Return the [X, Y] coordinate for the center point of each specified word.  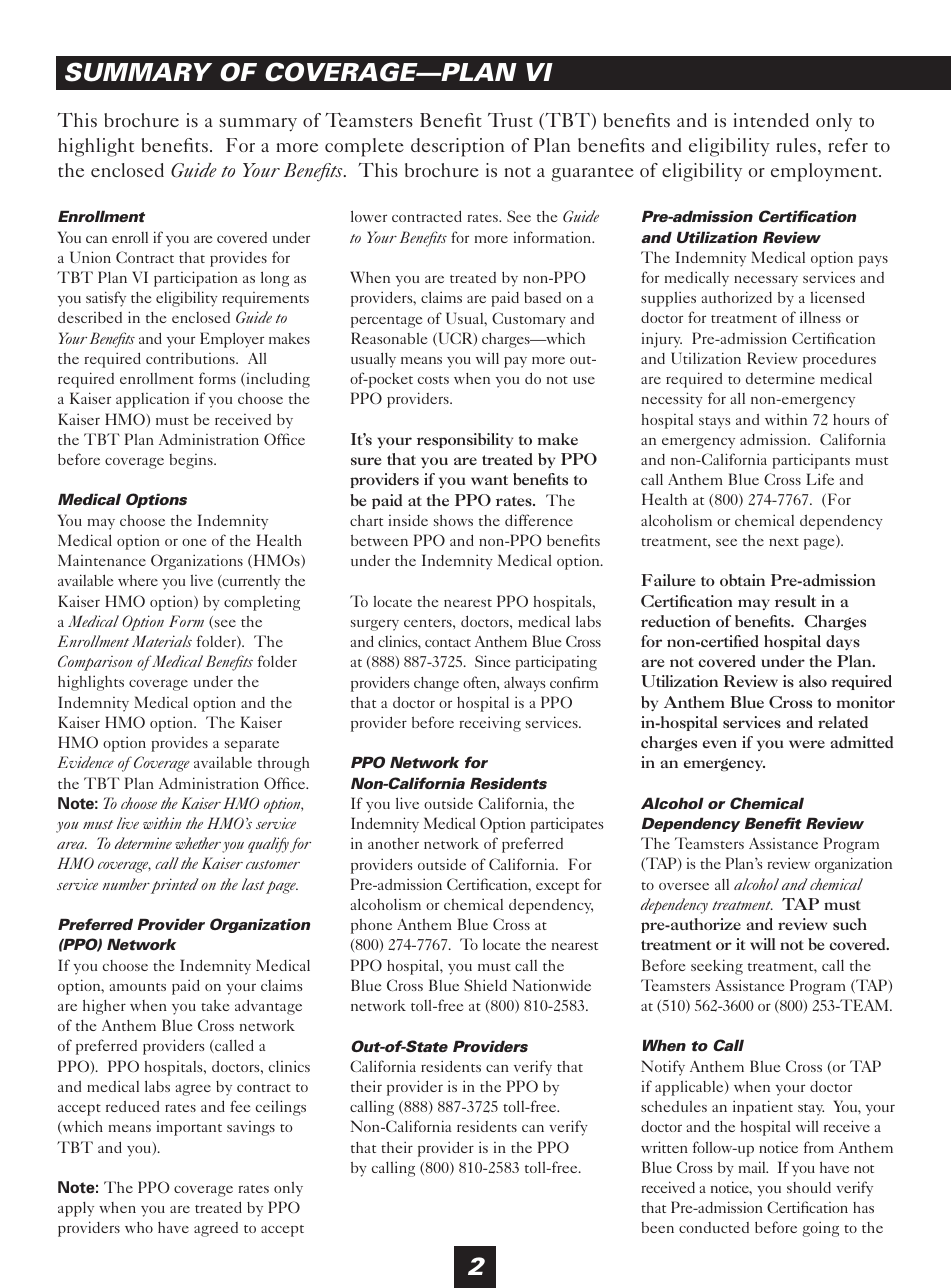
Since [492, 661]
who [139, 1227]
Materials [162, 641]
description [458, 147]
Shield [486, 985]
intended [771, 120]
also [813, 681]
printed [174, 886]
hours [851, 419]
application [152, 400]
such [850, 924]
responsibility [465, 440]
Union [90, 257]
